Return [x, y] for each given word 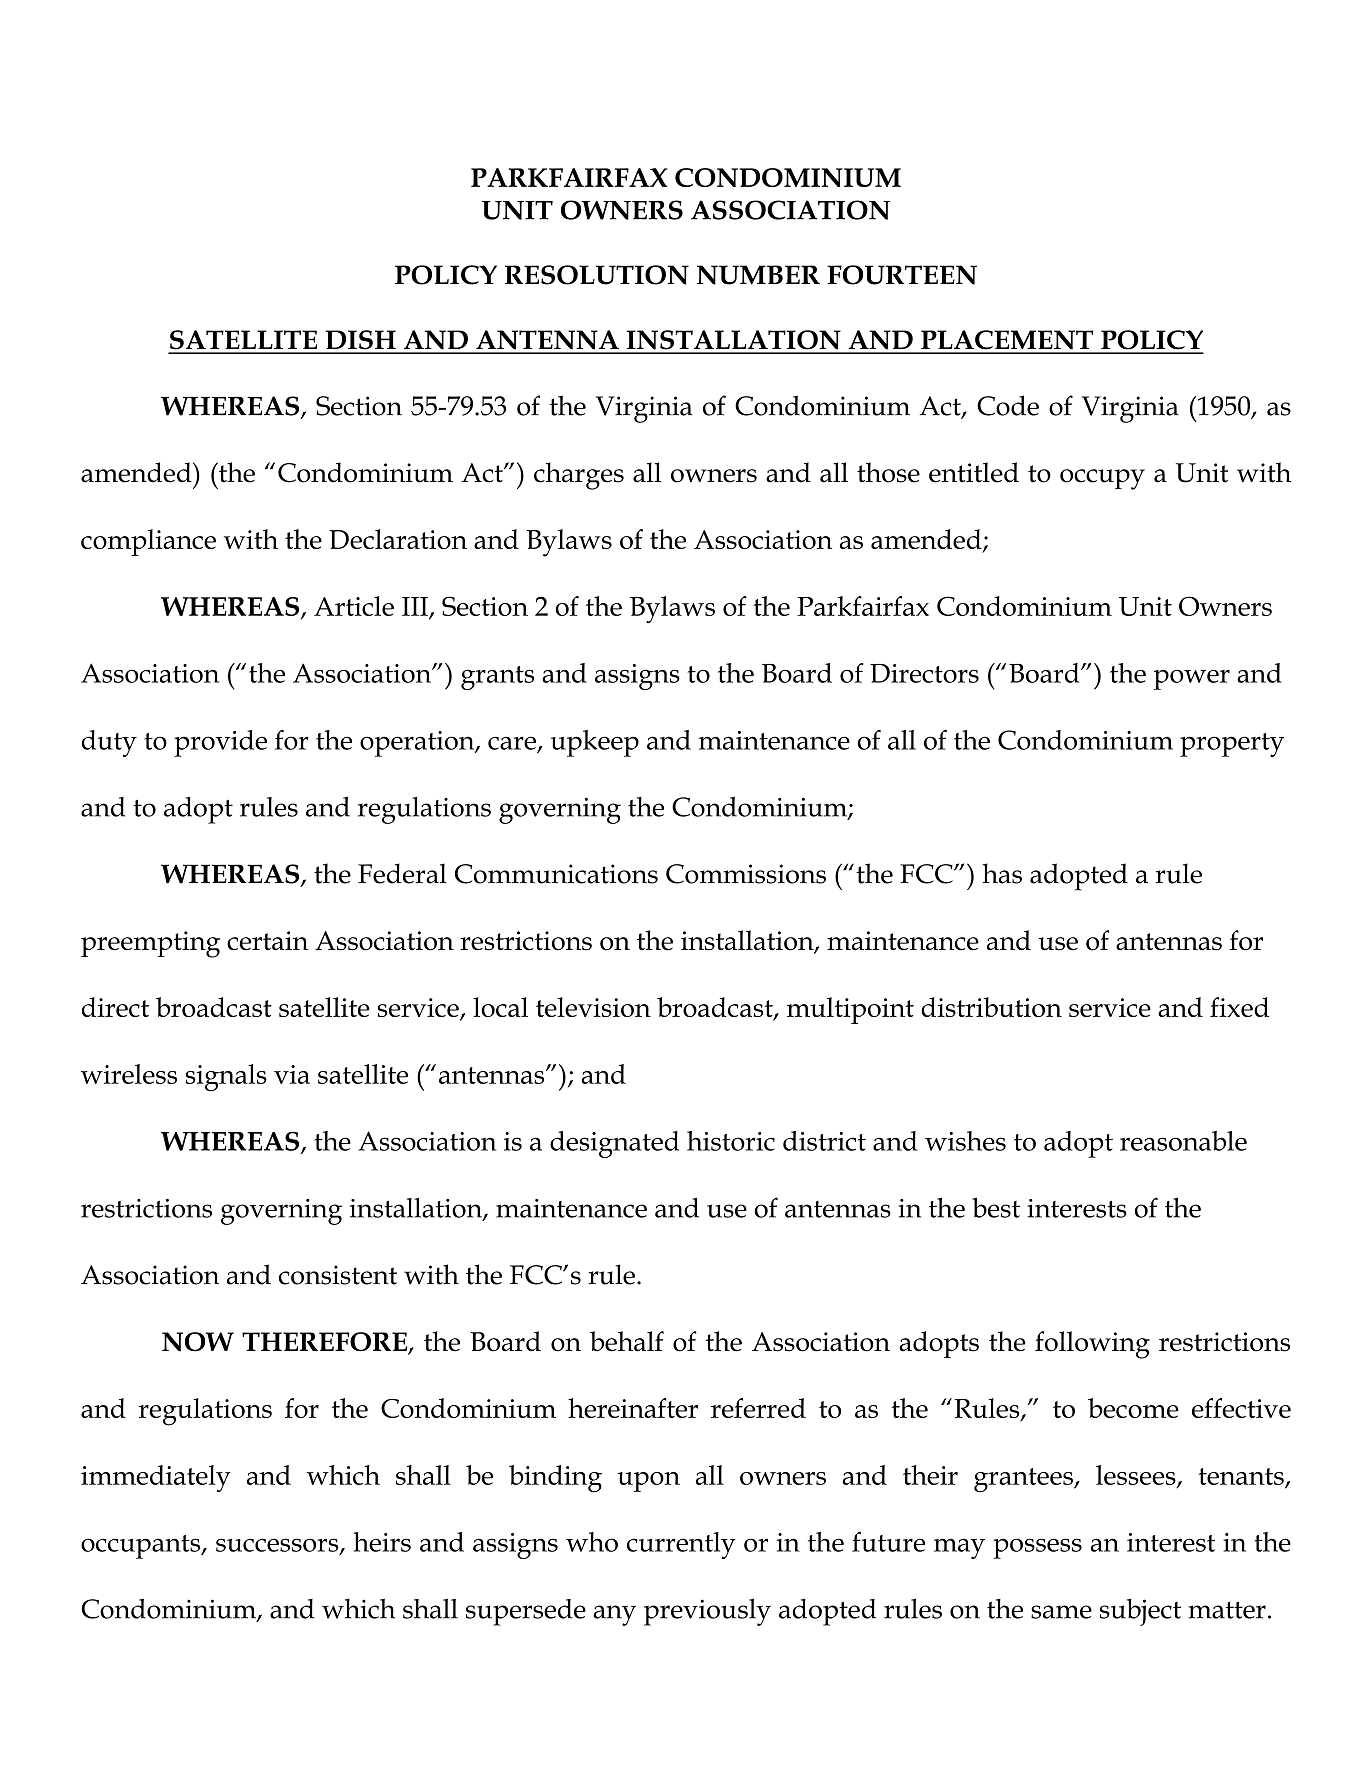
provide [220, 743]
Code [1008, 405]
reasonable [1183, 1141]
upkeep [595, 743]
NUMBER [758, 275]
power [1192, 680]
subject [1140, 1612]
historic [731, 1141]
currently [681, 1545]
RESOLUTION [597, 275]
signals [226, 1077]
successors [278, 1546]
